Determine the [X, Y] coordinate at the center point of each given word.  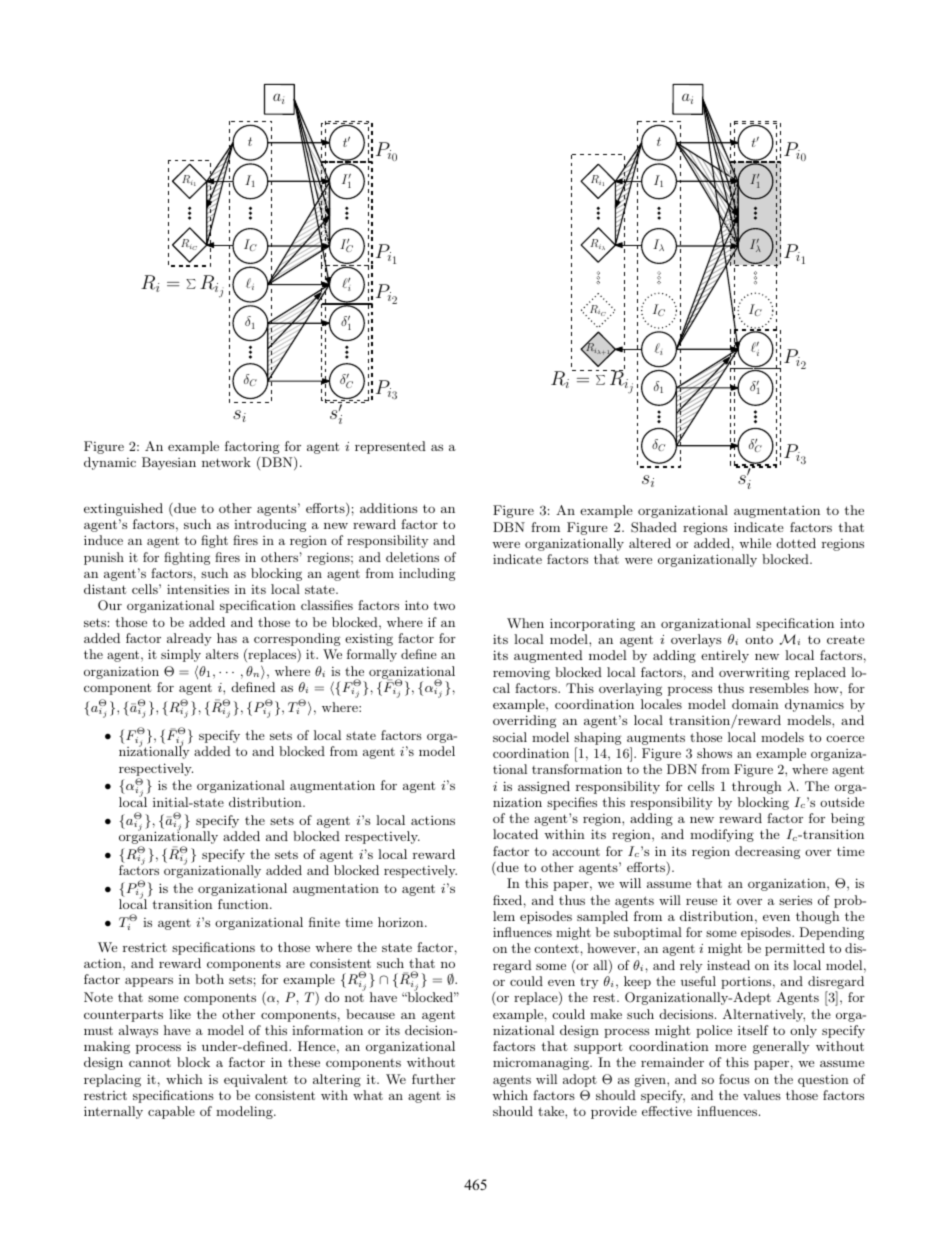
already [189, 639]
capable [171, 1112]
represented [390, 447]
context [556, 948]
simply [181, 655]
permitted [795, 949]
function [244, 904]
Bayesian [169, 463]
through [757, 787]
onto [759, 639]
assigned [544, 787]
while [755, 543]
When [525, 623]
